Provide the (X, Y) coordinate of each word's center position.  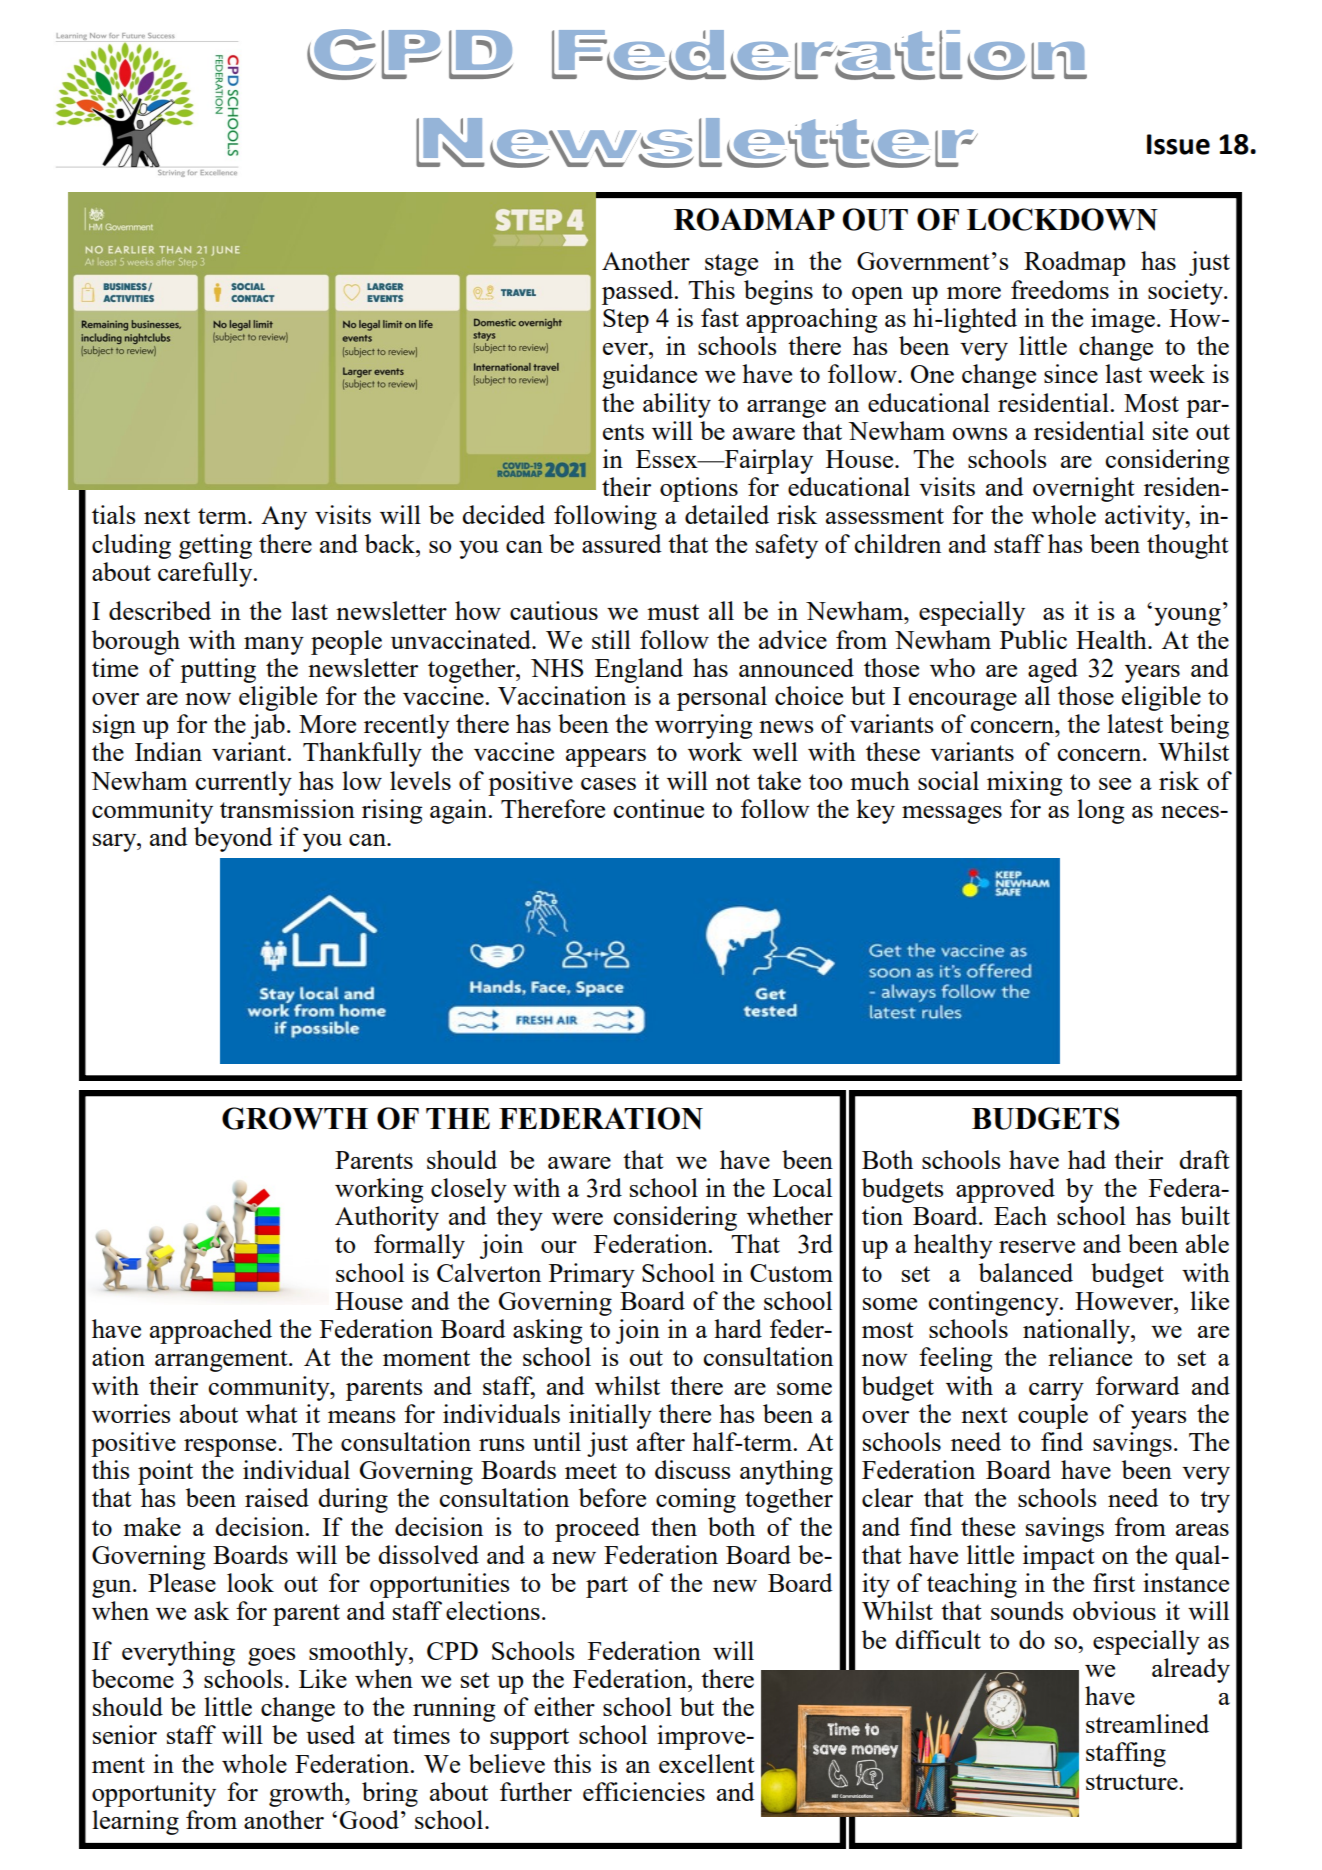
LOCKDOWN (1062, 219)
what (272, 1413)
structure (1133, 1782)
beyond (233, 839)
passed (639, 292)
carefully (206, 574)
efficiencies (644, 1791)
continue (659, 808)
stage (731, 265)
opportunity (154, 1794)
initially (610, 1416)
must (673, 612)
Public (1033, 639)
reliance (1090, 1356)
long (1101, 811)
